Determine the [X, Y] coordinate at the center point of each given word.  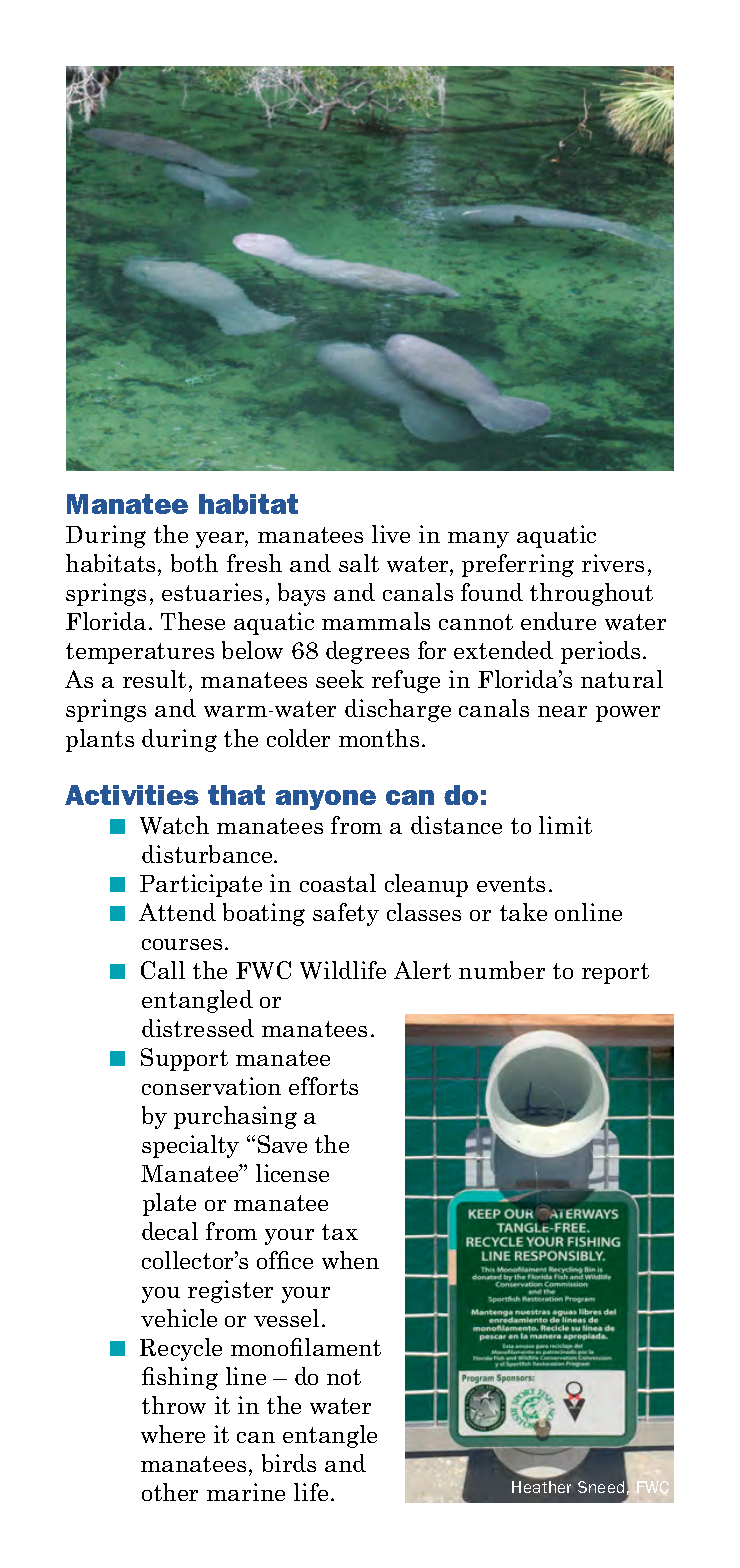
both [194, 563]
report [615, 973]
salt [359, 563]
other [170, 1492]
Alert [422, 970]
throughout [591, 594]
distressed [198, 1028]
